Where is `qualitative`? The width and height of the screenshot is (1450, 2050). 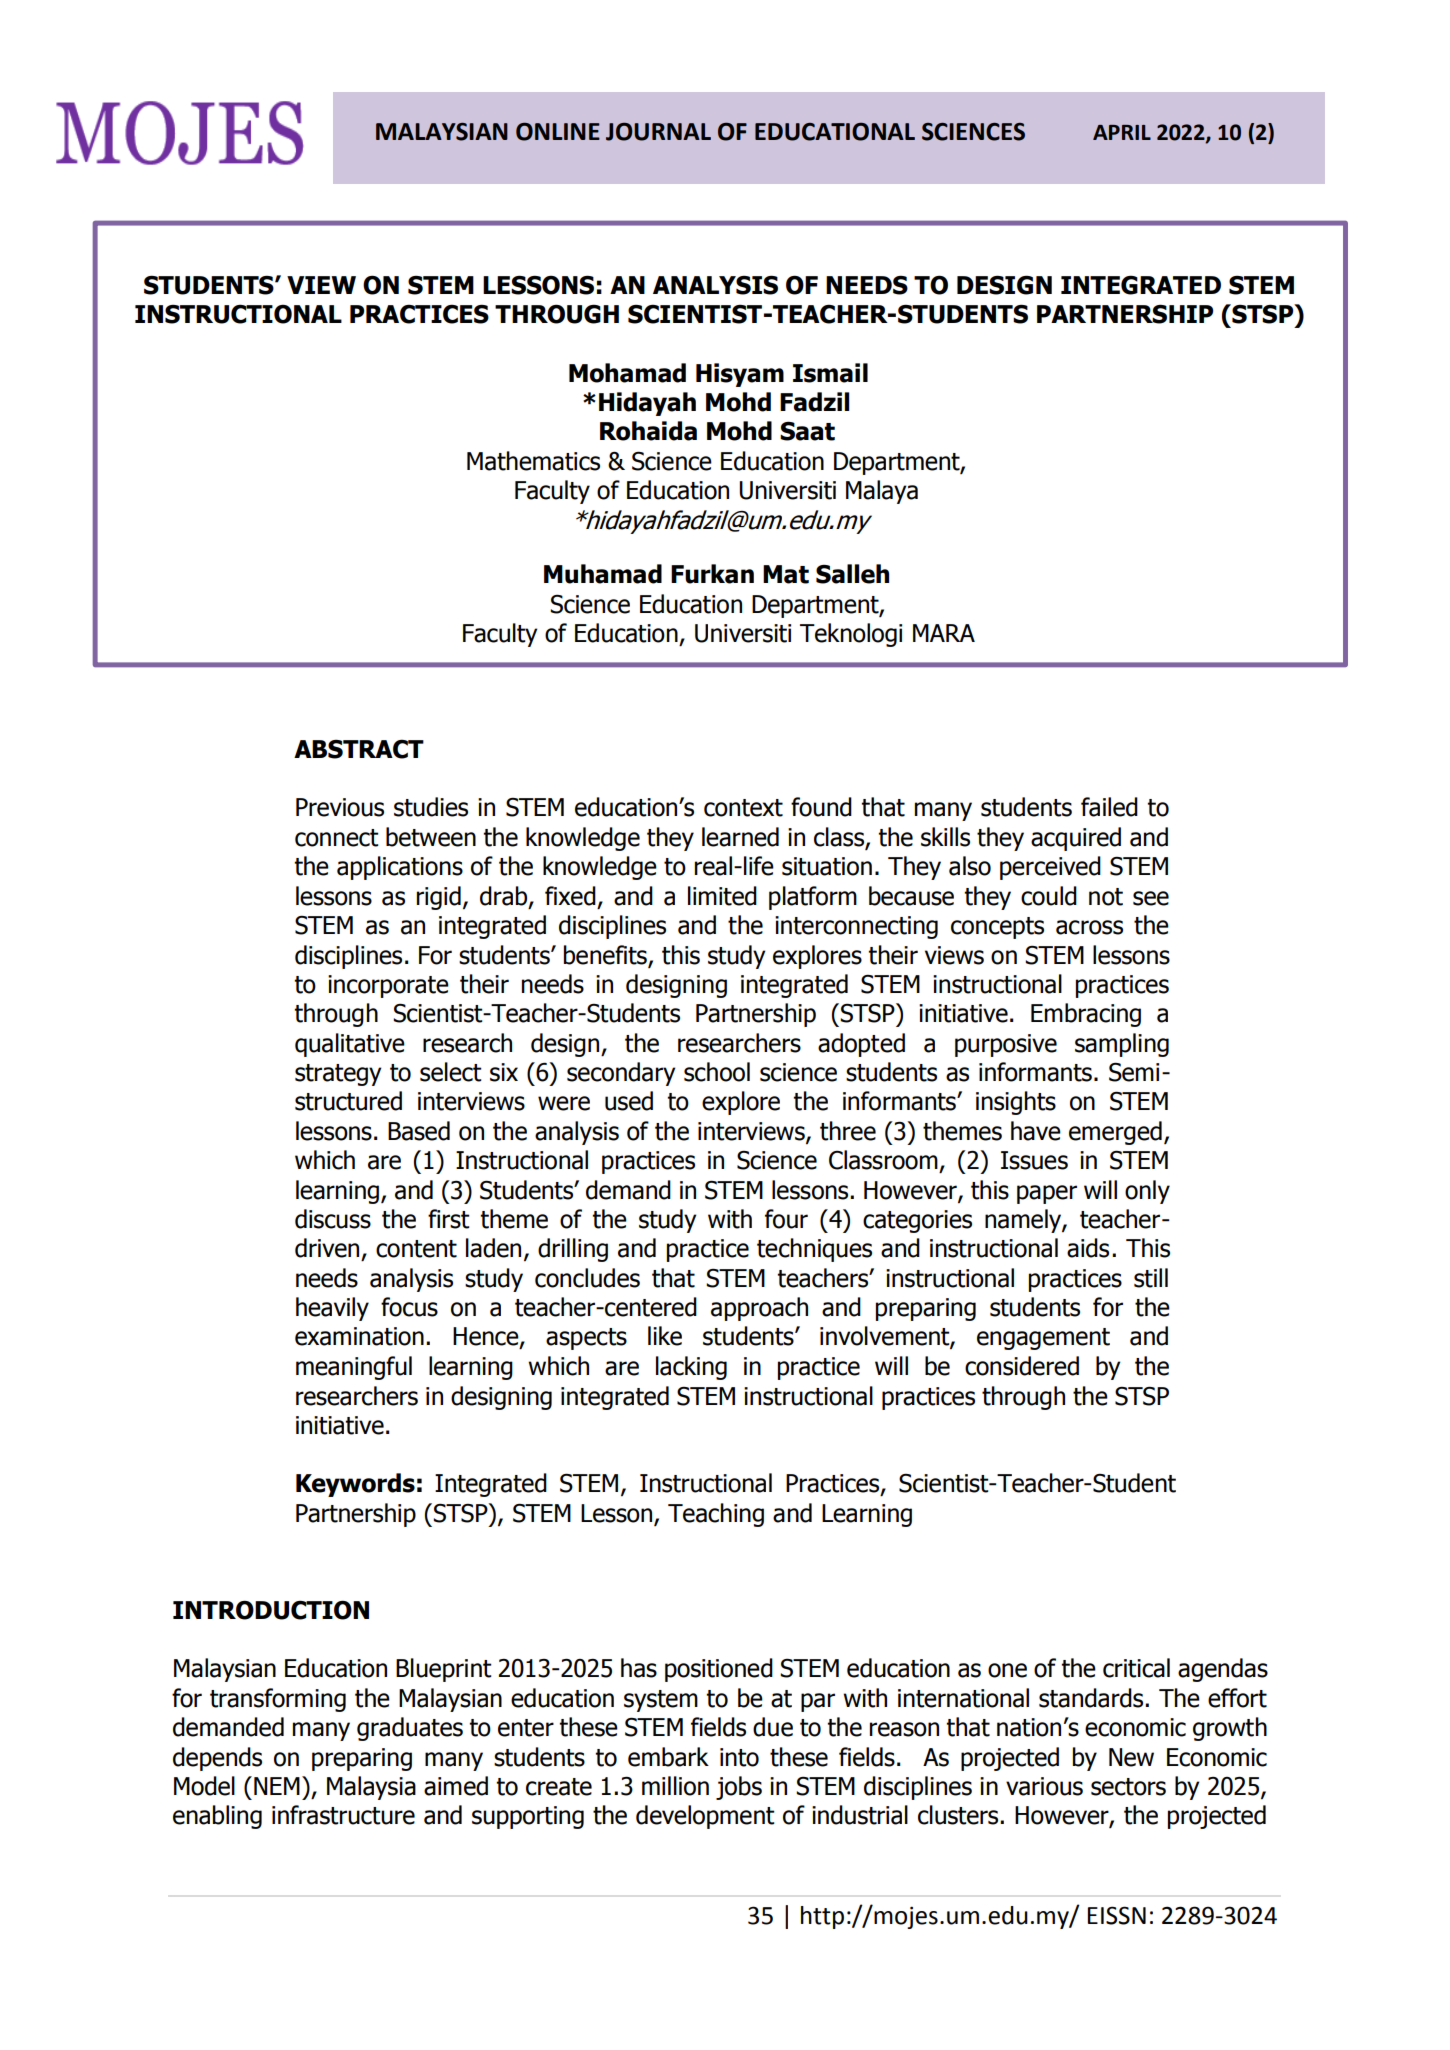 qualitative is located at coordinates (350, 1045).
